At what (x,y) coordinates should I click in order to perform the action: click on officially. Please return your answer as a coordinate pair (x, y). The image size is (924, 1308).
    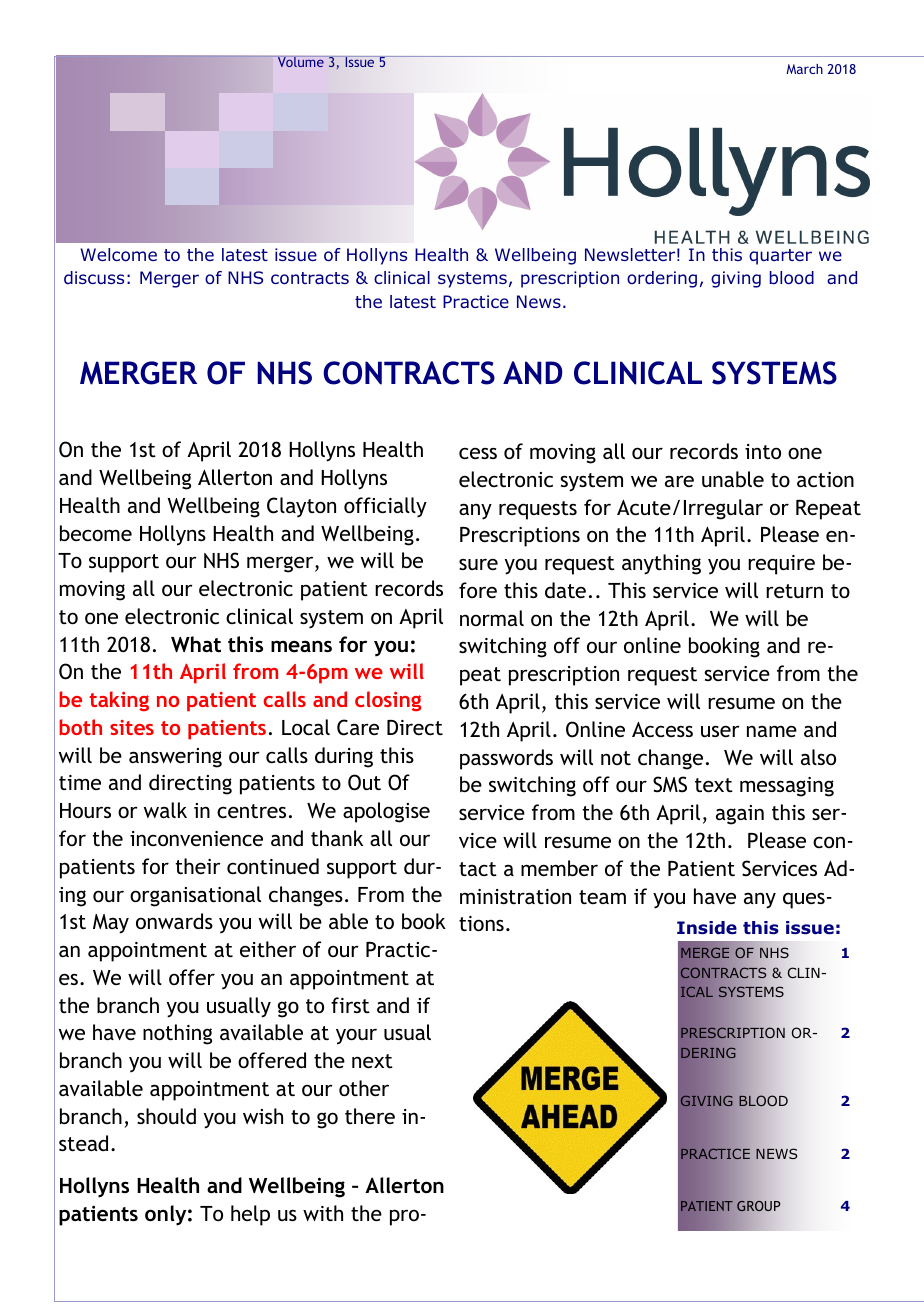
    Looking at the image, I should click on (385, 507).
